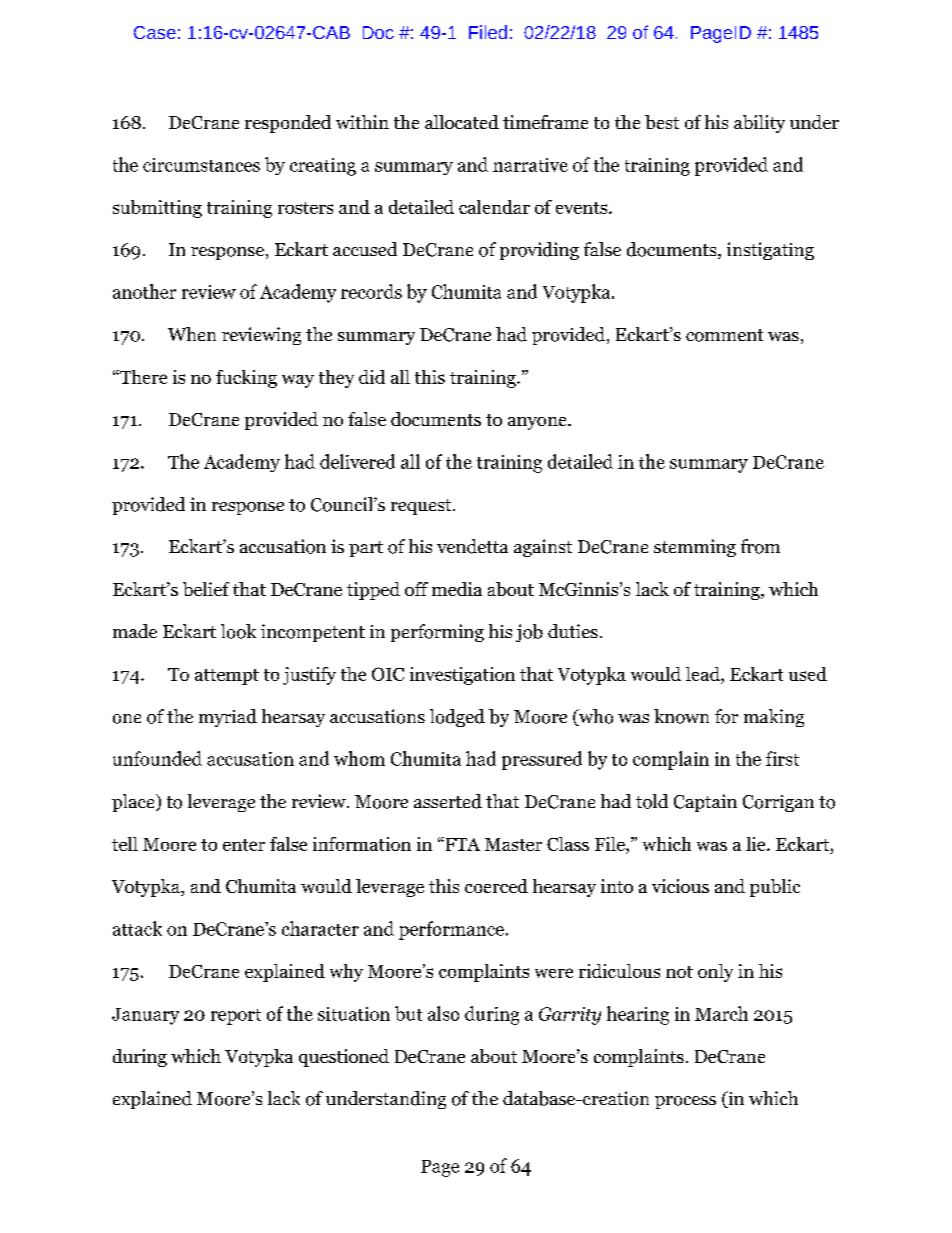 This page has width=952, height=1233. Describe the element at coordinates (695, 548) in the page. I see `stemming` at that location.
